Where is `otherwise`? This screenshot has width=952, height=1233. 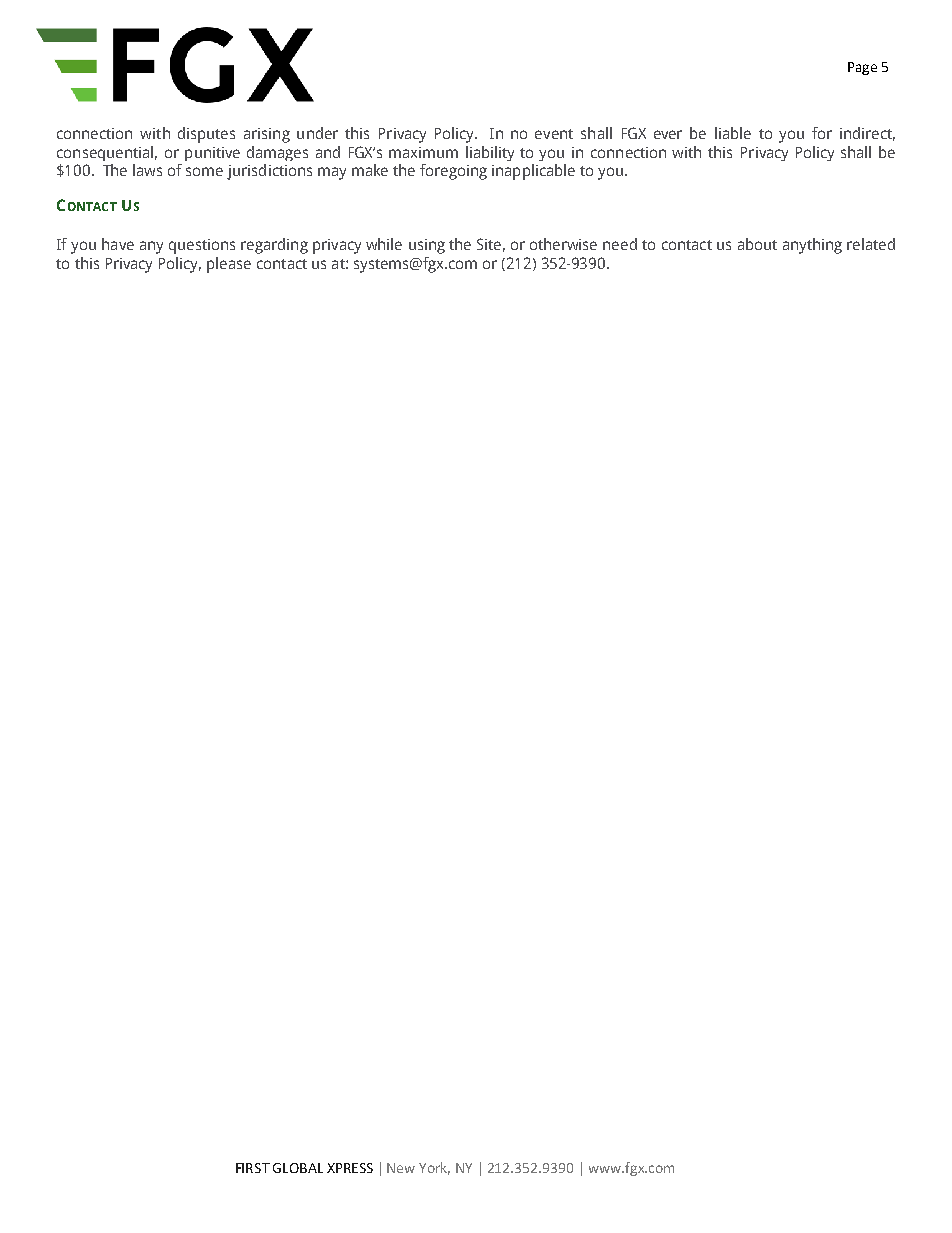 otherwise is located at coordinates (563, 244).
